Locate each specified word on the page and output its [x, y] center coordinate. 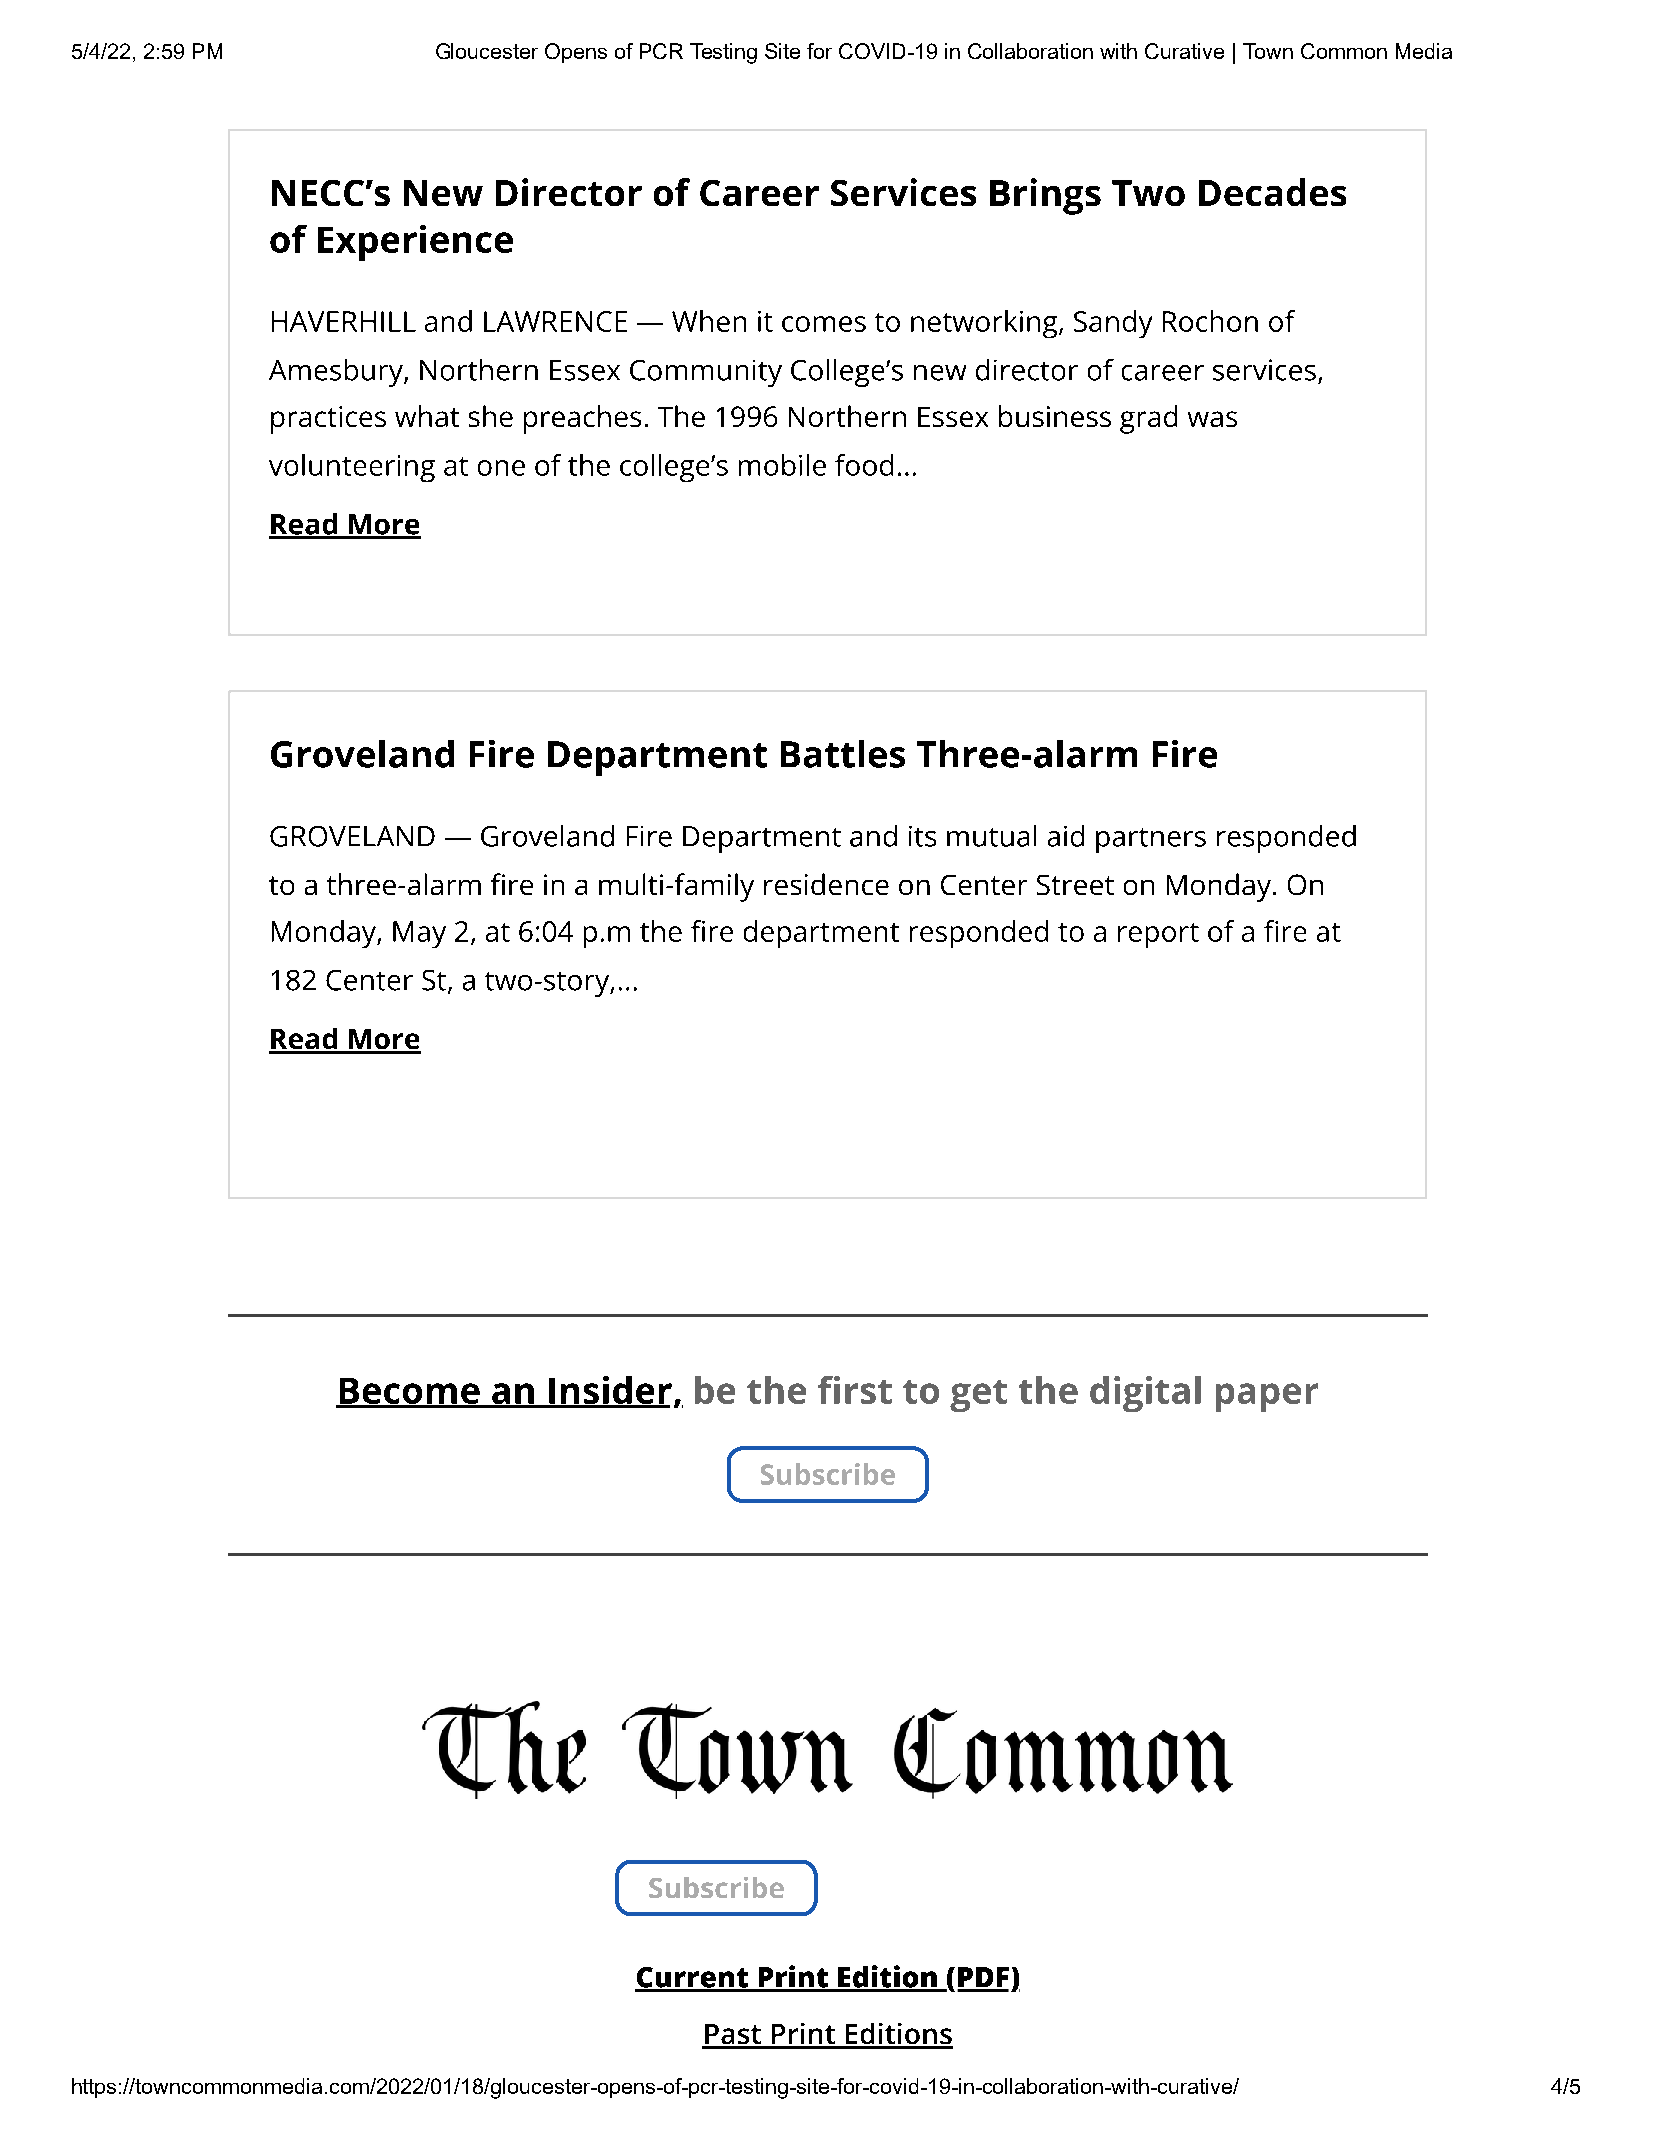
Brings [1045, 196]
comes [824, 324]
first [855, 1390]
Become [409, 1392]
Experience [415, 243]
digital [1145, 1394]
